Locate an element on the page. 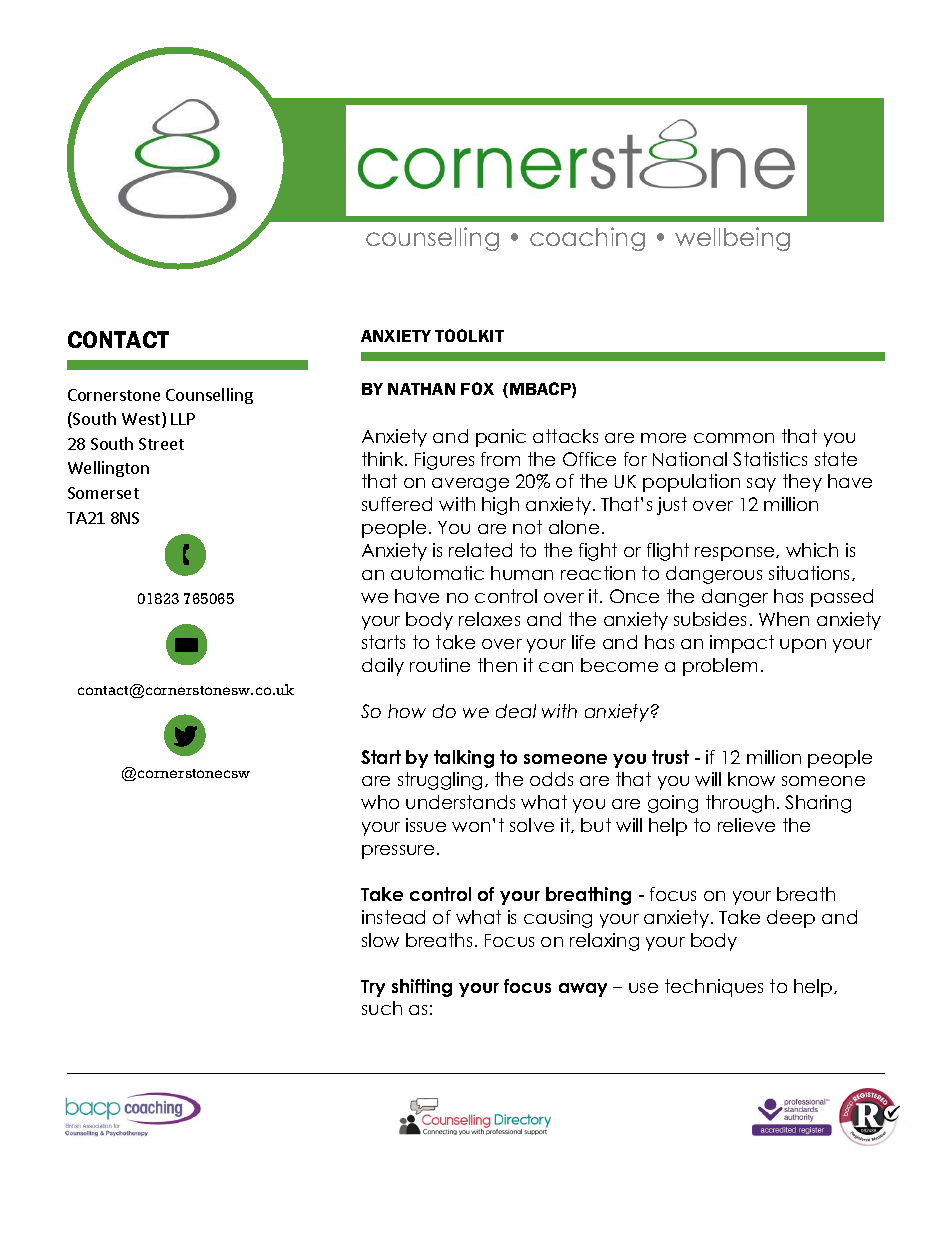 This page has width=952, height=1233. coaching is located at coordinates (587, 239).
